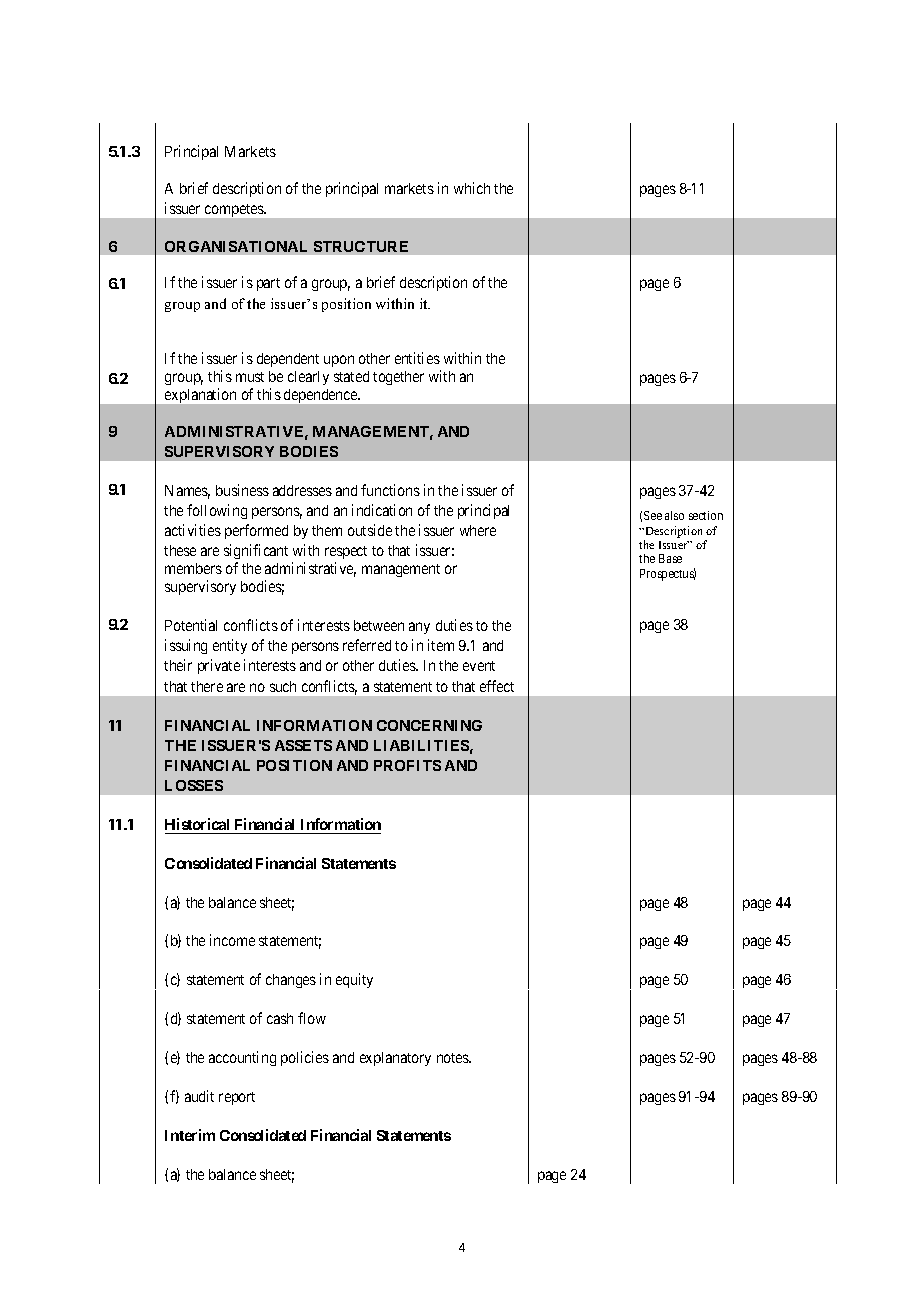 Image resolution: width=924 pixels, height=1308 pixels. Describe the element at coordinates (232, 940) in the document. I see `income` at that location.
